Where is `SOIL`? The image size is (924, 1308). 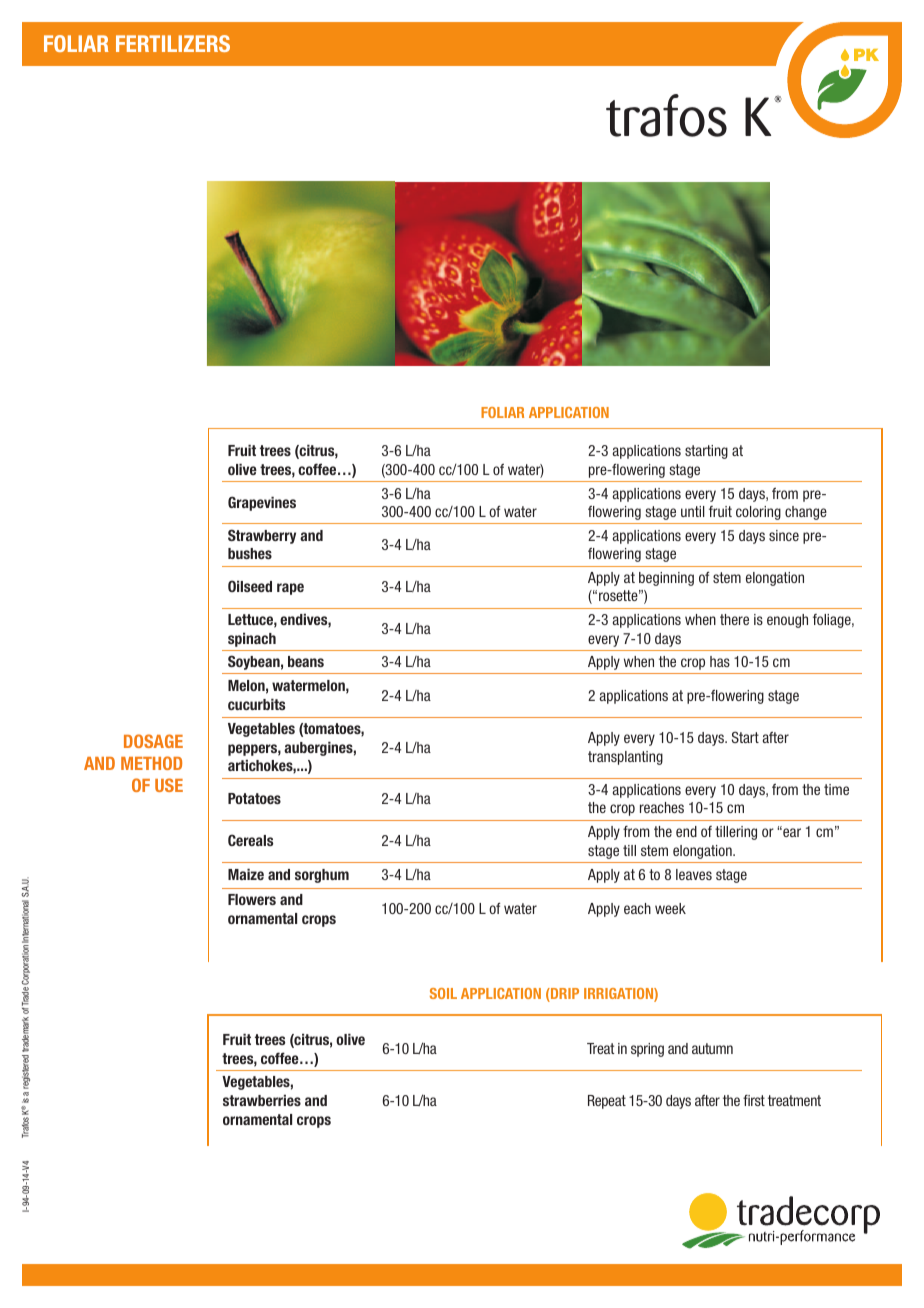 SOIL is located at coordinates (443, 993).
